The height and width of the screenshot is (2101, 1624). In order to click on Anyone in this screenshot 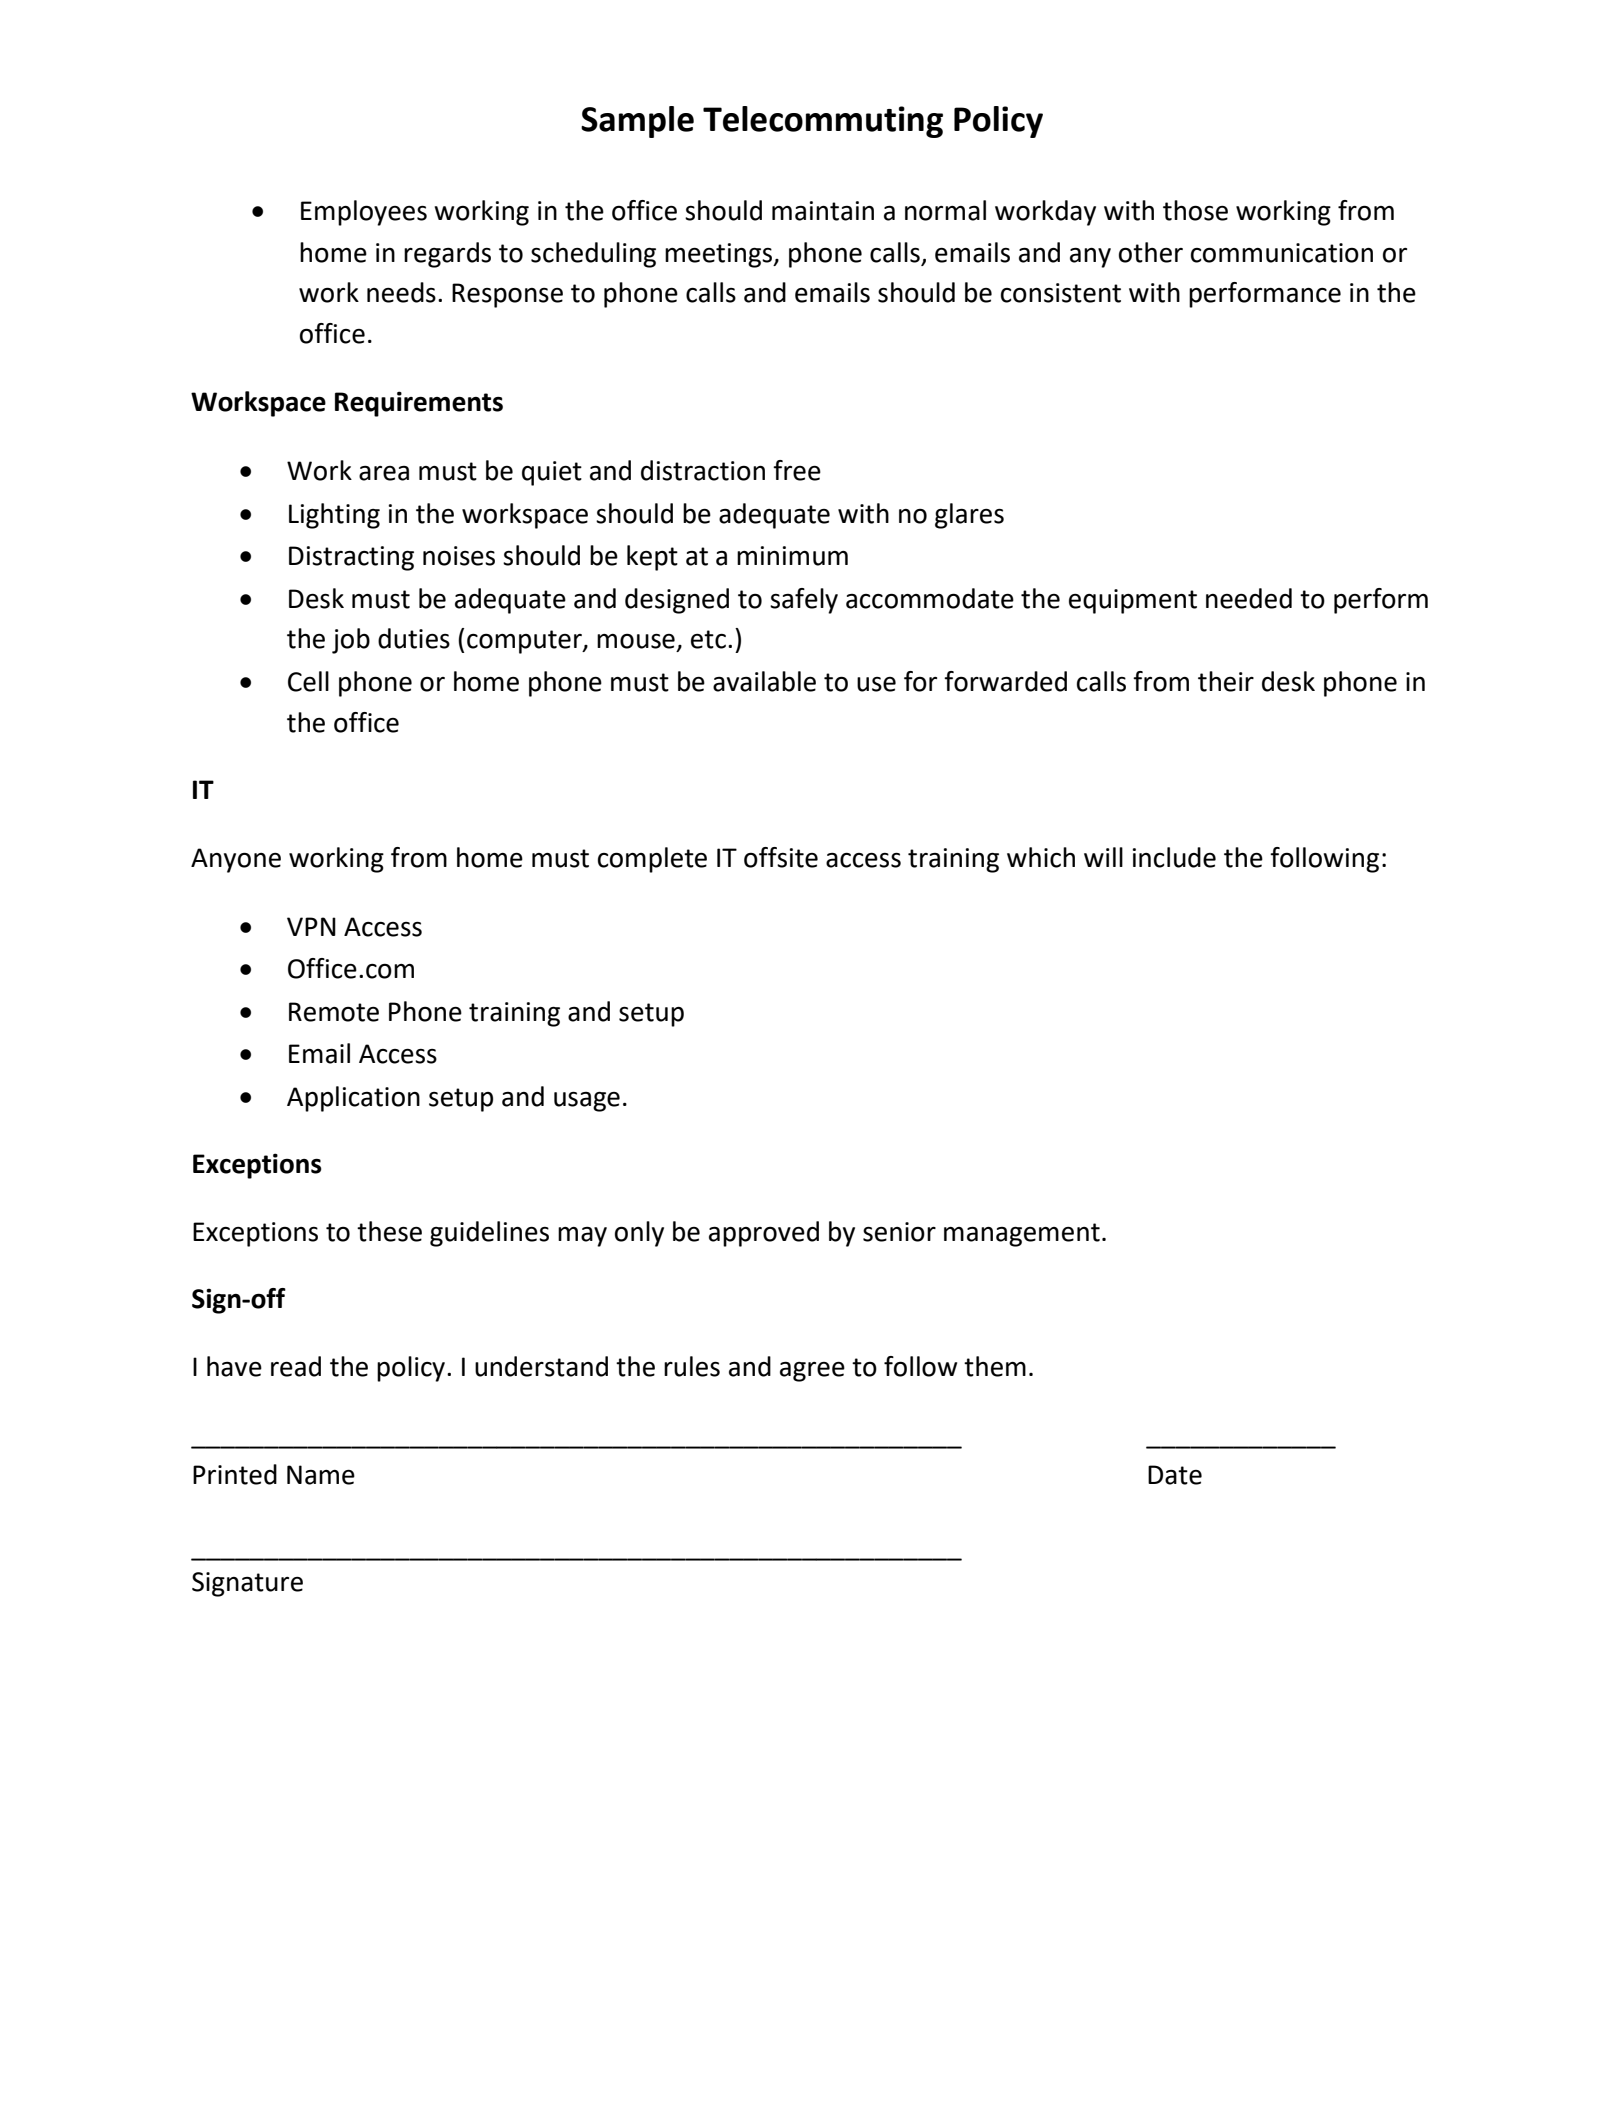, I will do `click(236, 860)`.
